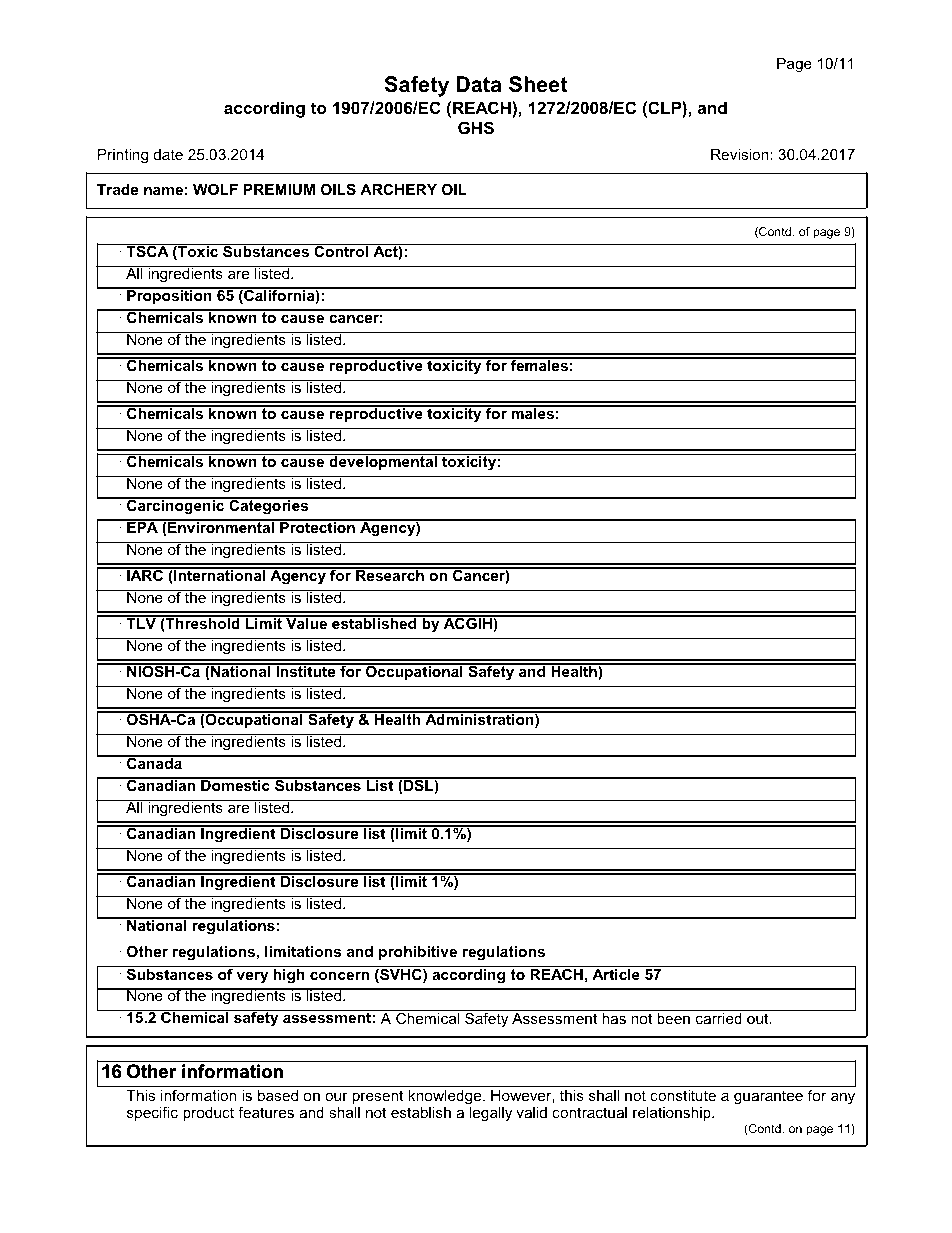 The height and width of the page is (1233, 952). What do you see at coordinates (383, 462) in the page?
I see `developmental` at bounding box center [383, 462].
